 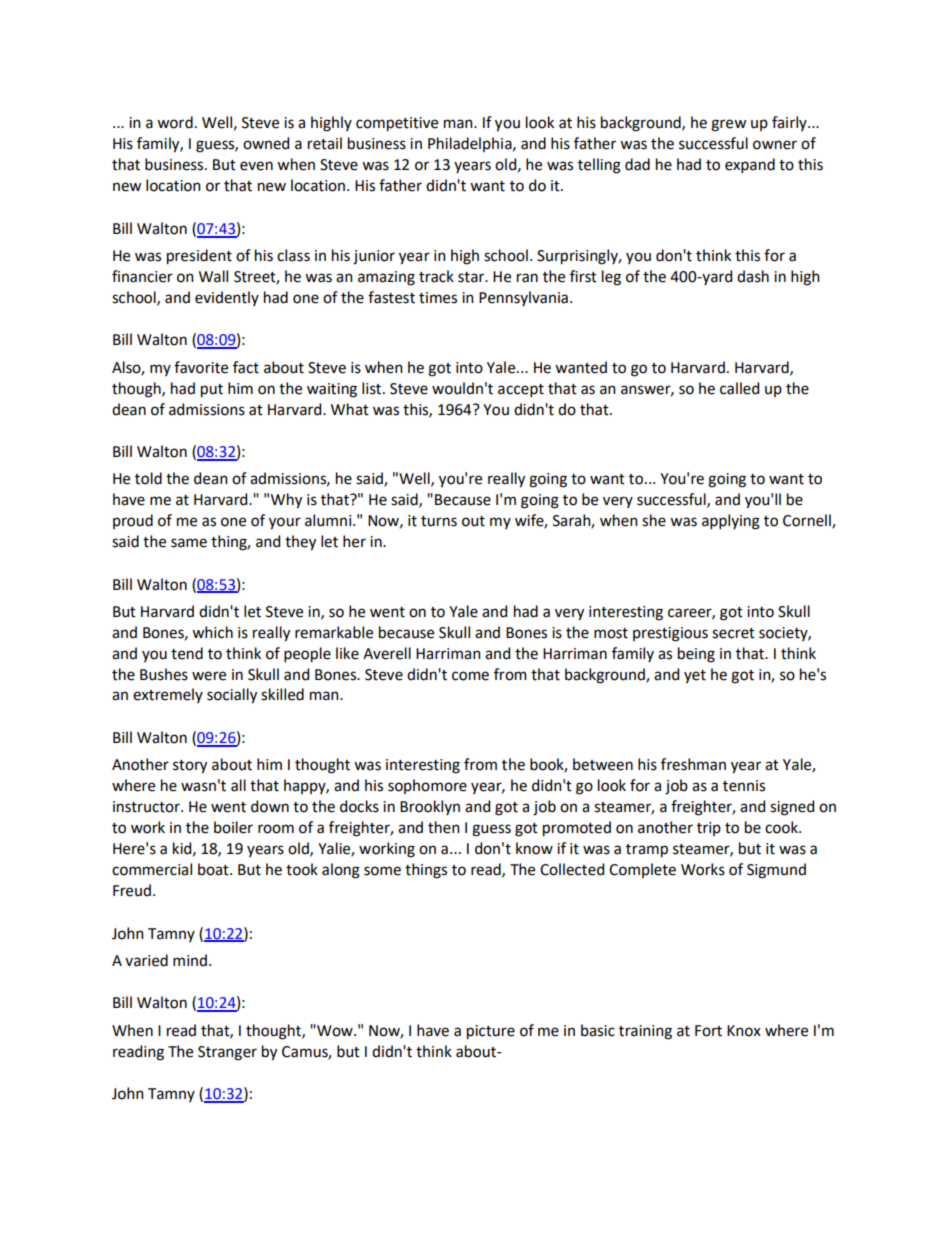 What do you see at coordinates (470, 676) in the screenshot?
I see `come` at bounding box center [470, 676].
